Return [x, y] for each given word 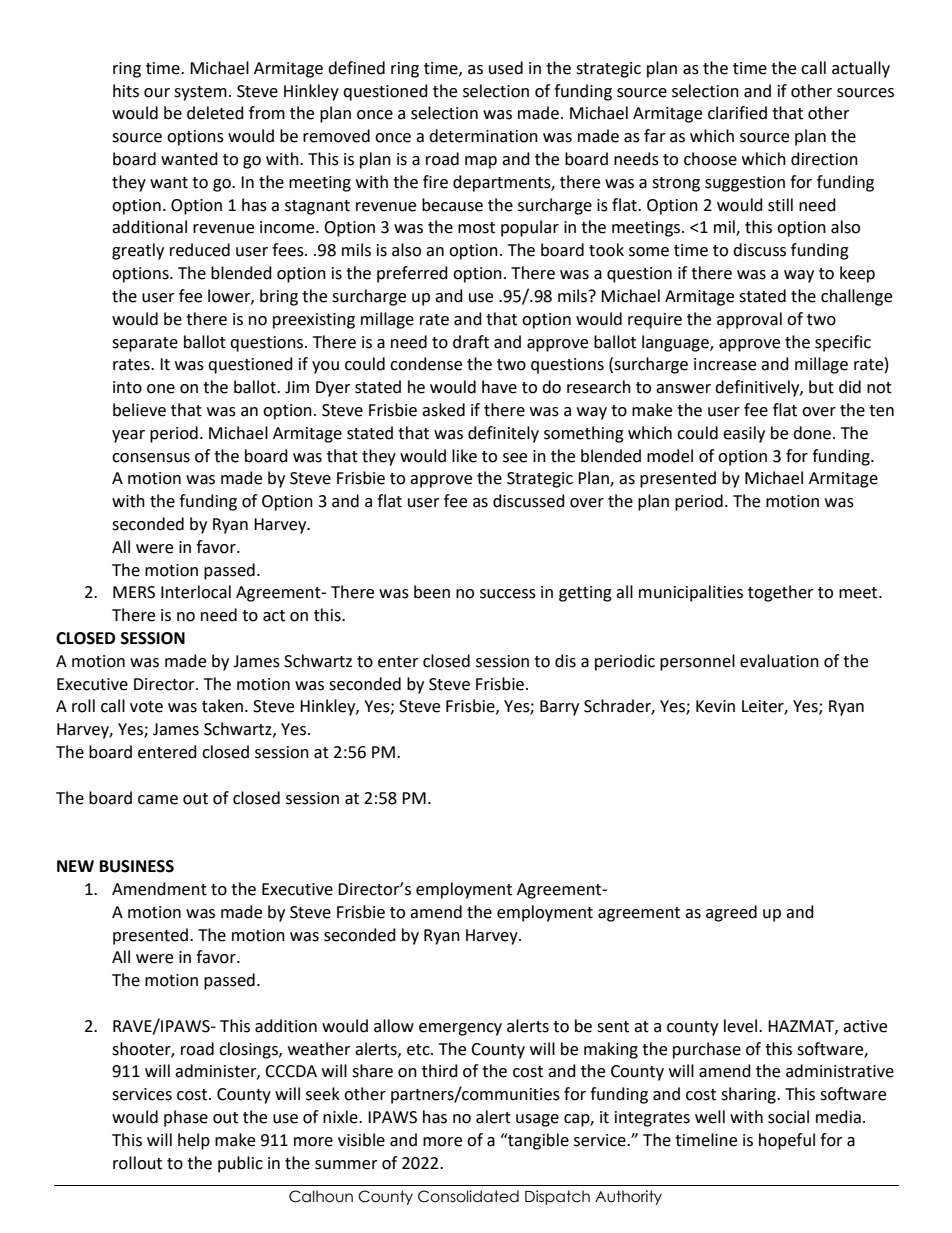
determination [483, 136]
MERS [134, 592]
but [821, 387]
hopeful [787, 1141]
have [499, 387]
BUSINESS [137, 866]
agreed [731, 913]
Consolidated [468, 1196]
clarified [737, 113]
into [127, 387]
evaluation [779, 661]
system [200, 93]
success [508, 594]
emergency [460, 1029]
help [194, 1141]
